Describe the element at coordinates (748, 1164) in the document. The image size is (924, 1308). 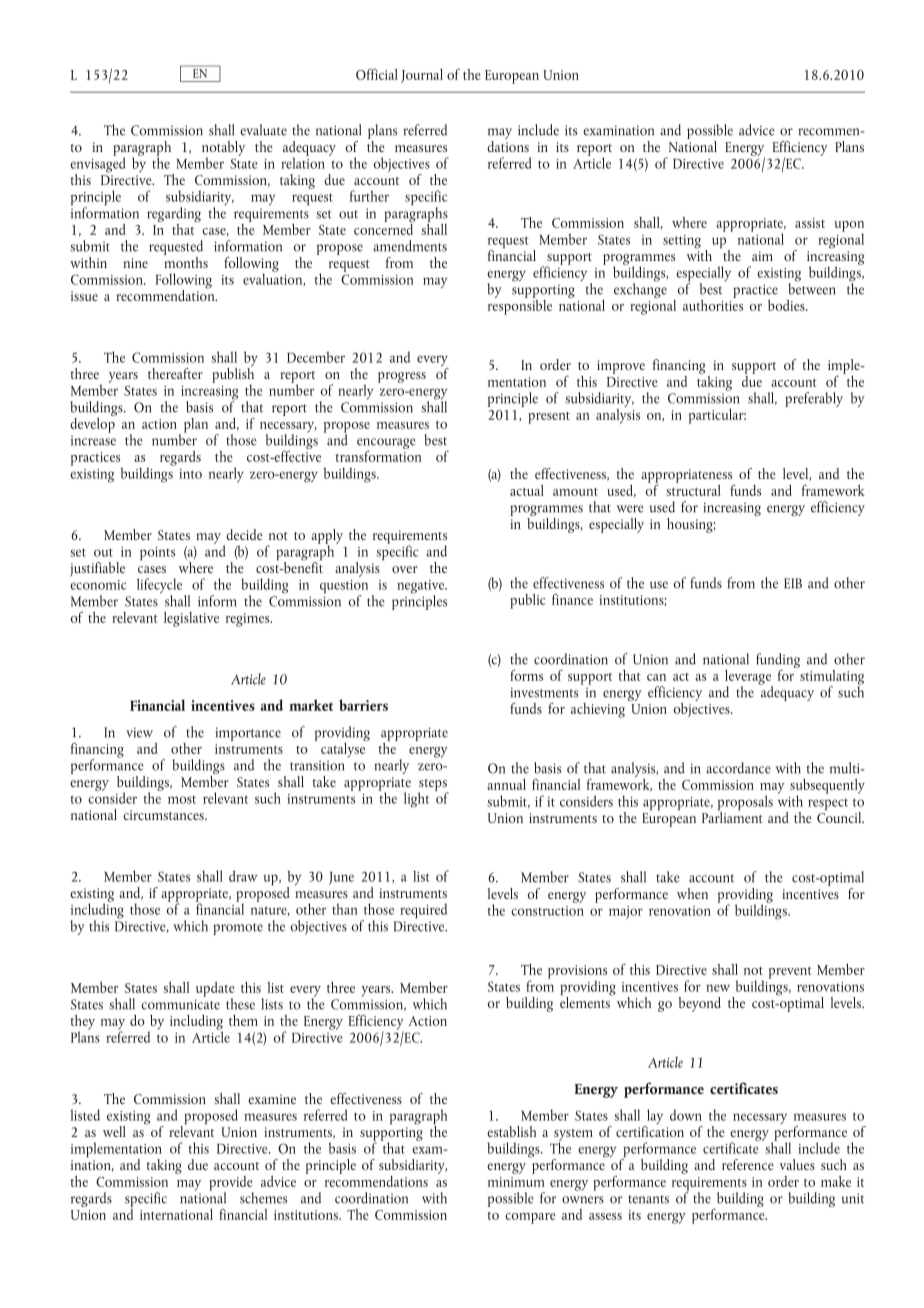
I see `reference` at that location.
